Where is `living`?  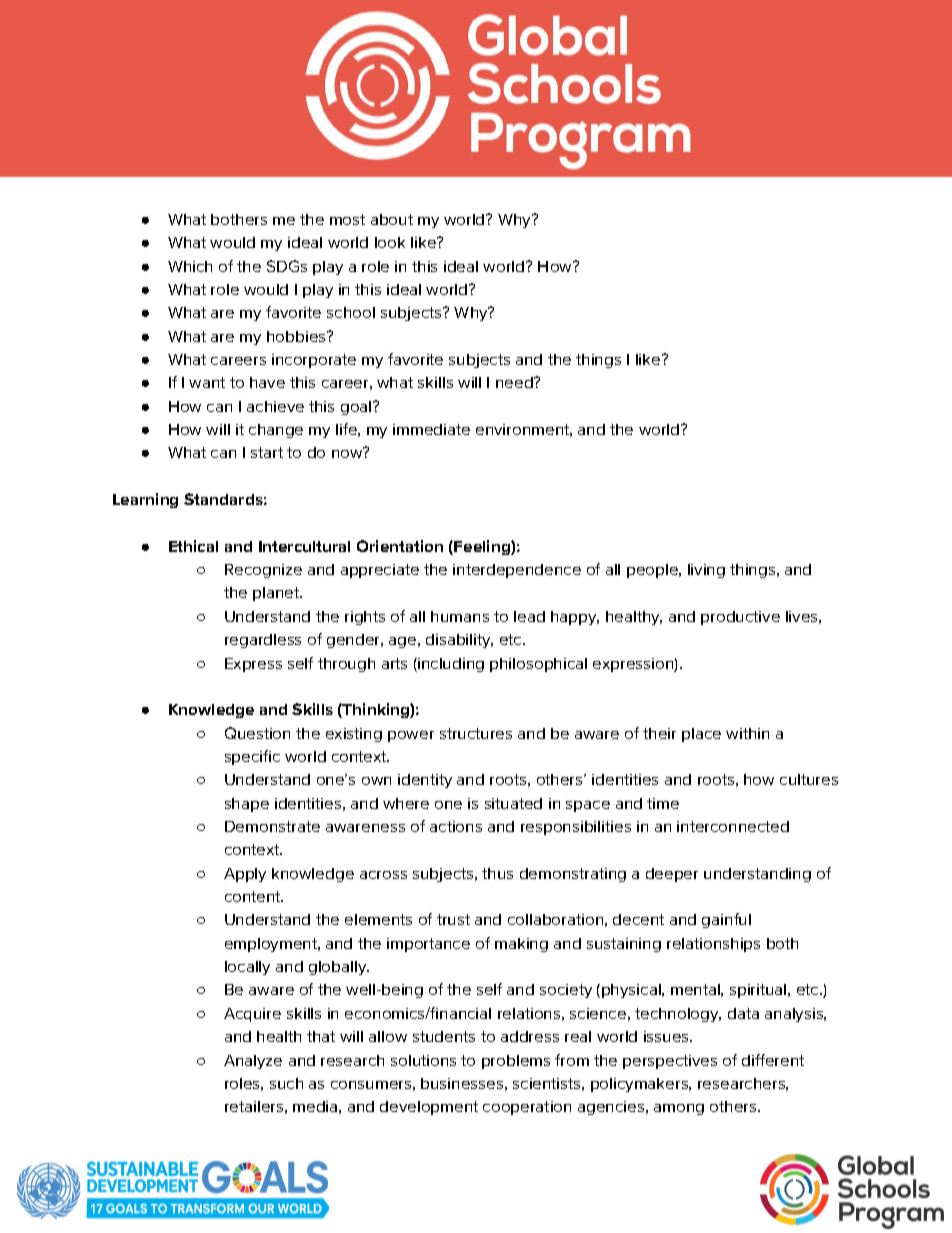 living is located at coordinates (706, 571).
